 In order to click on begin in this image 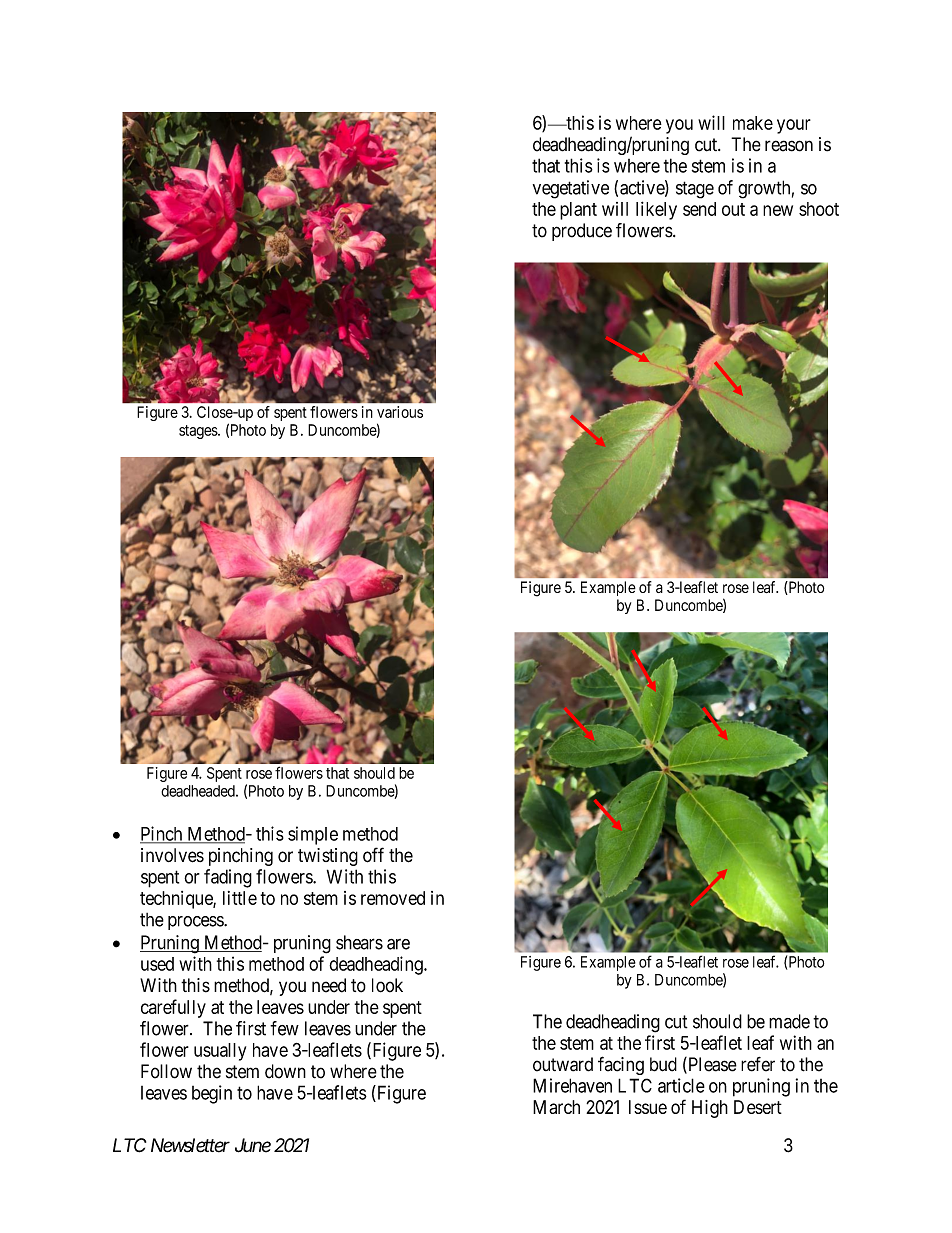, I will do `click(212, 1094)`.
